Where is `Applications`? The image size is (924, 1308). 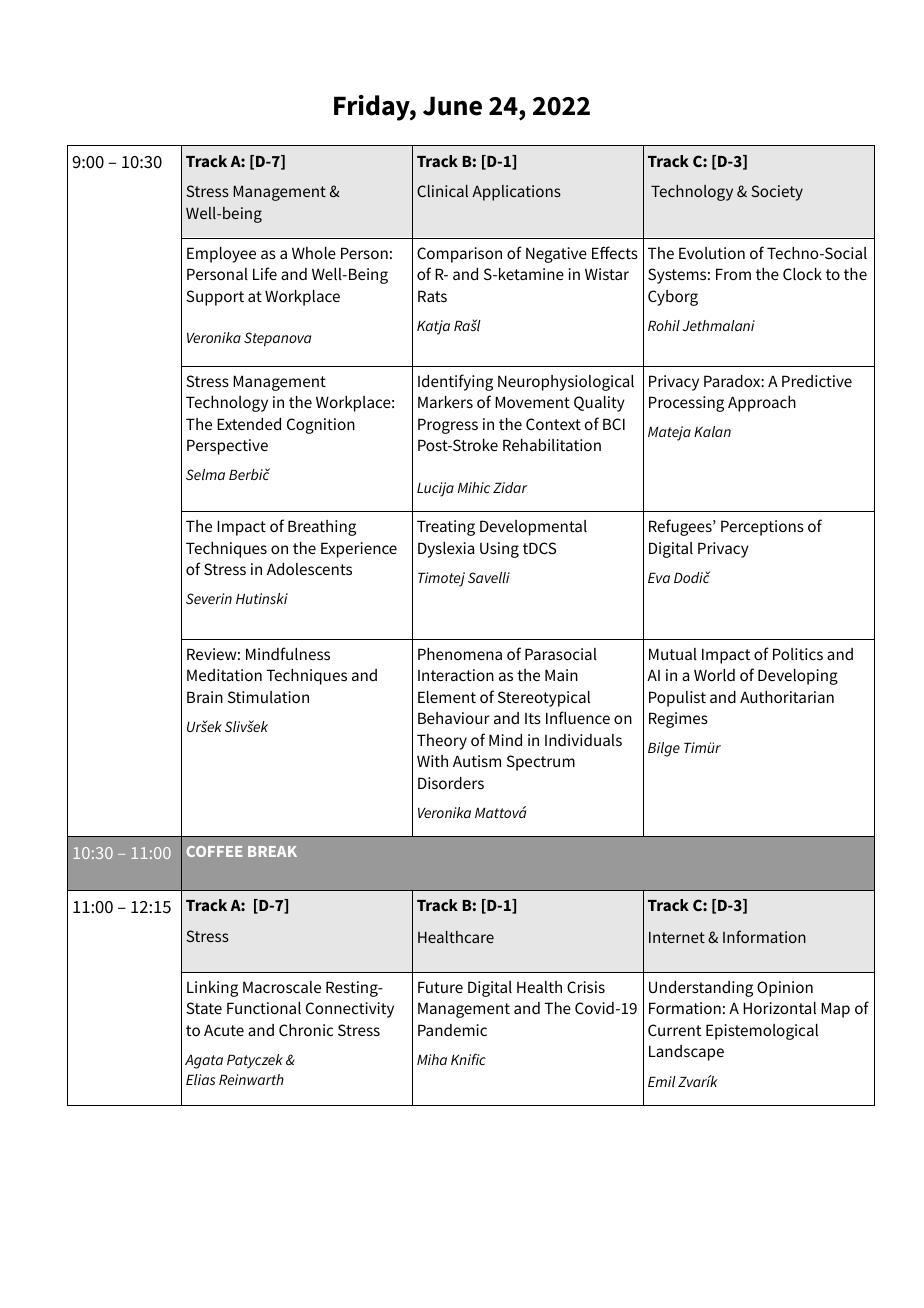 Applications is located at coordinates (516, 193).
